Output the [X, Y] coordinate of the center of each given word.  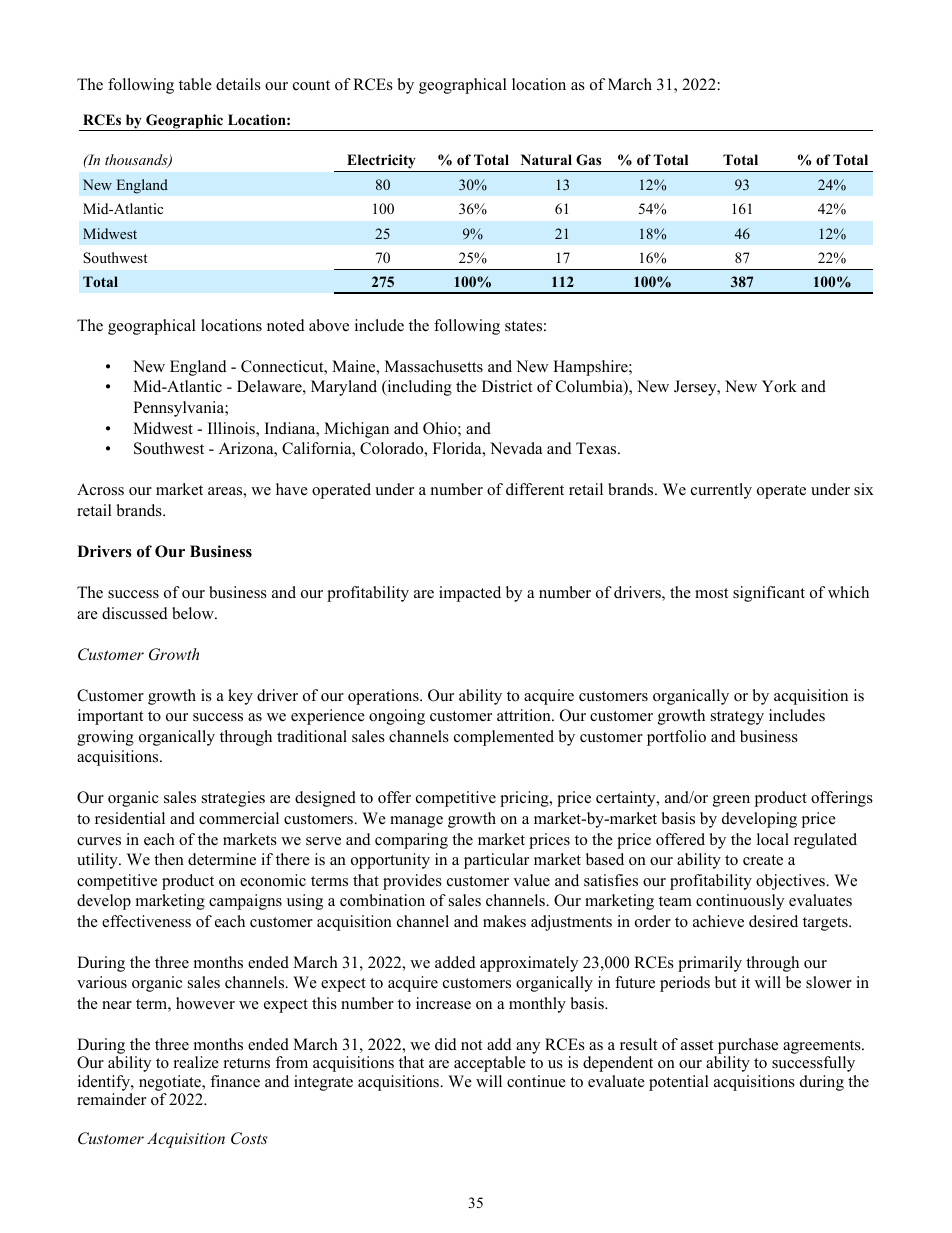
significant [769, 594]
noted [286, 325]
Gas [588, 160]
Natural [546, 159]
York [779, 386]
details [238, 84]
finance [235, 1081]
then [169, 859]
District [507, 386]
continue [536, 1081]
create [763, 860]
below [194, 613]
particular [496, 861]
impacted [470, 594]
